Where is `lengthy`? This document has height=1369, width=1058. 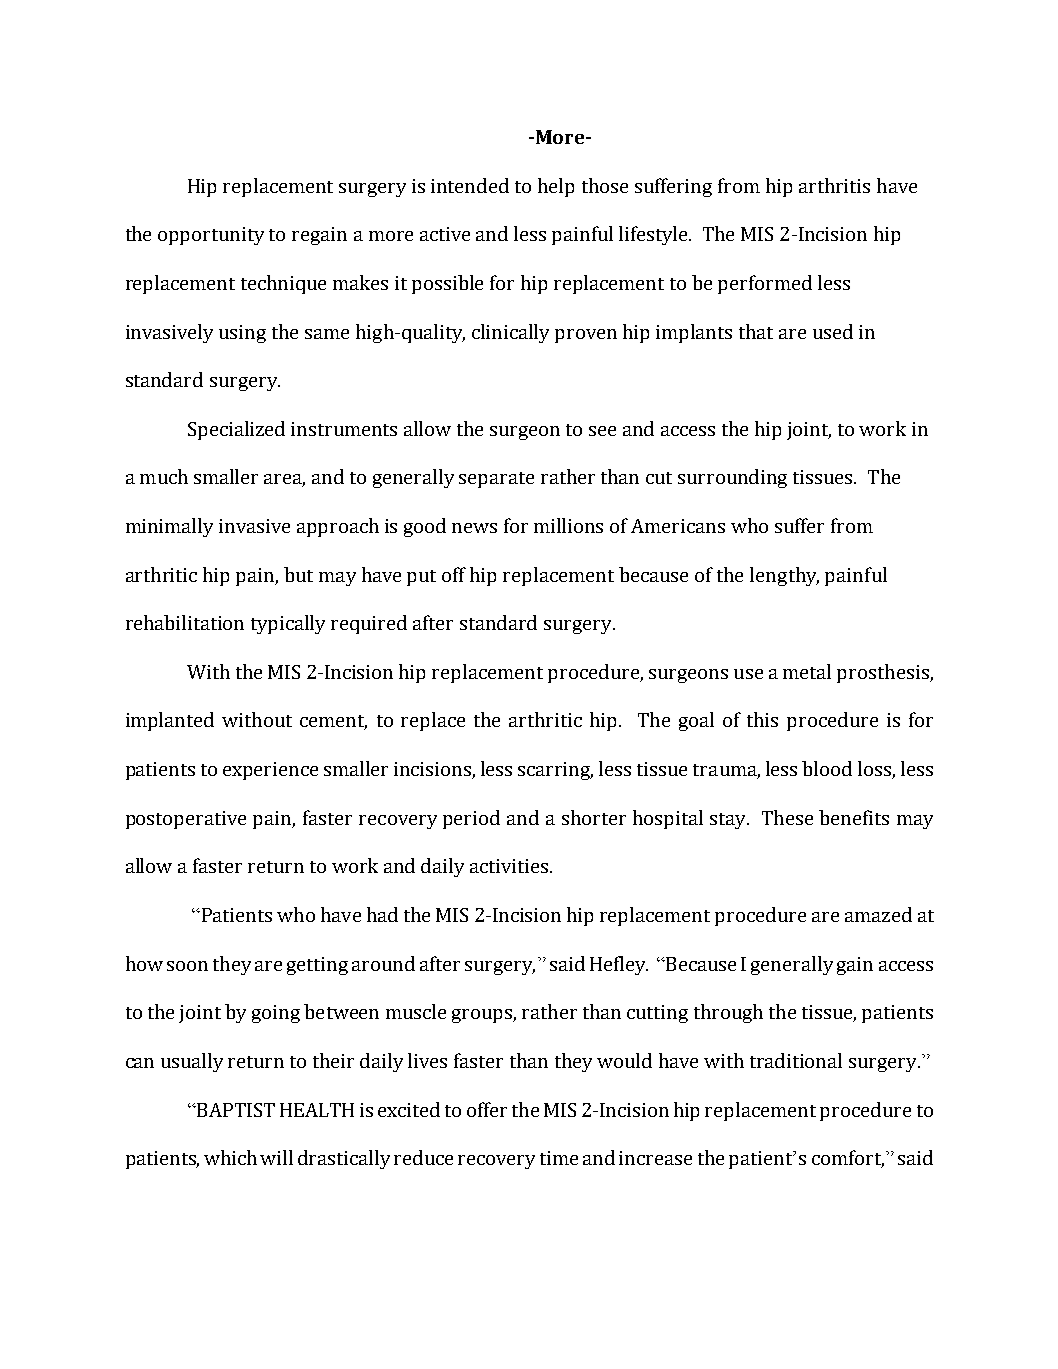 lengthy is located at coordinates (784, 576).
